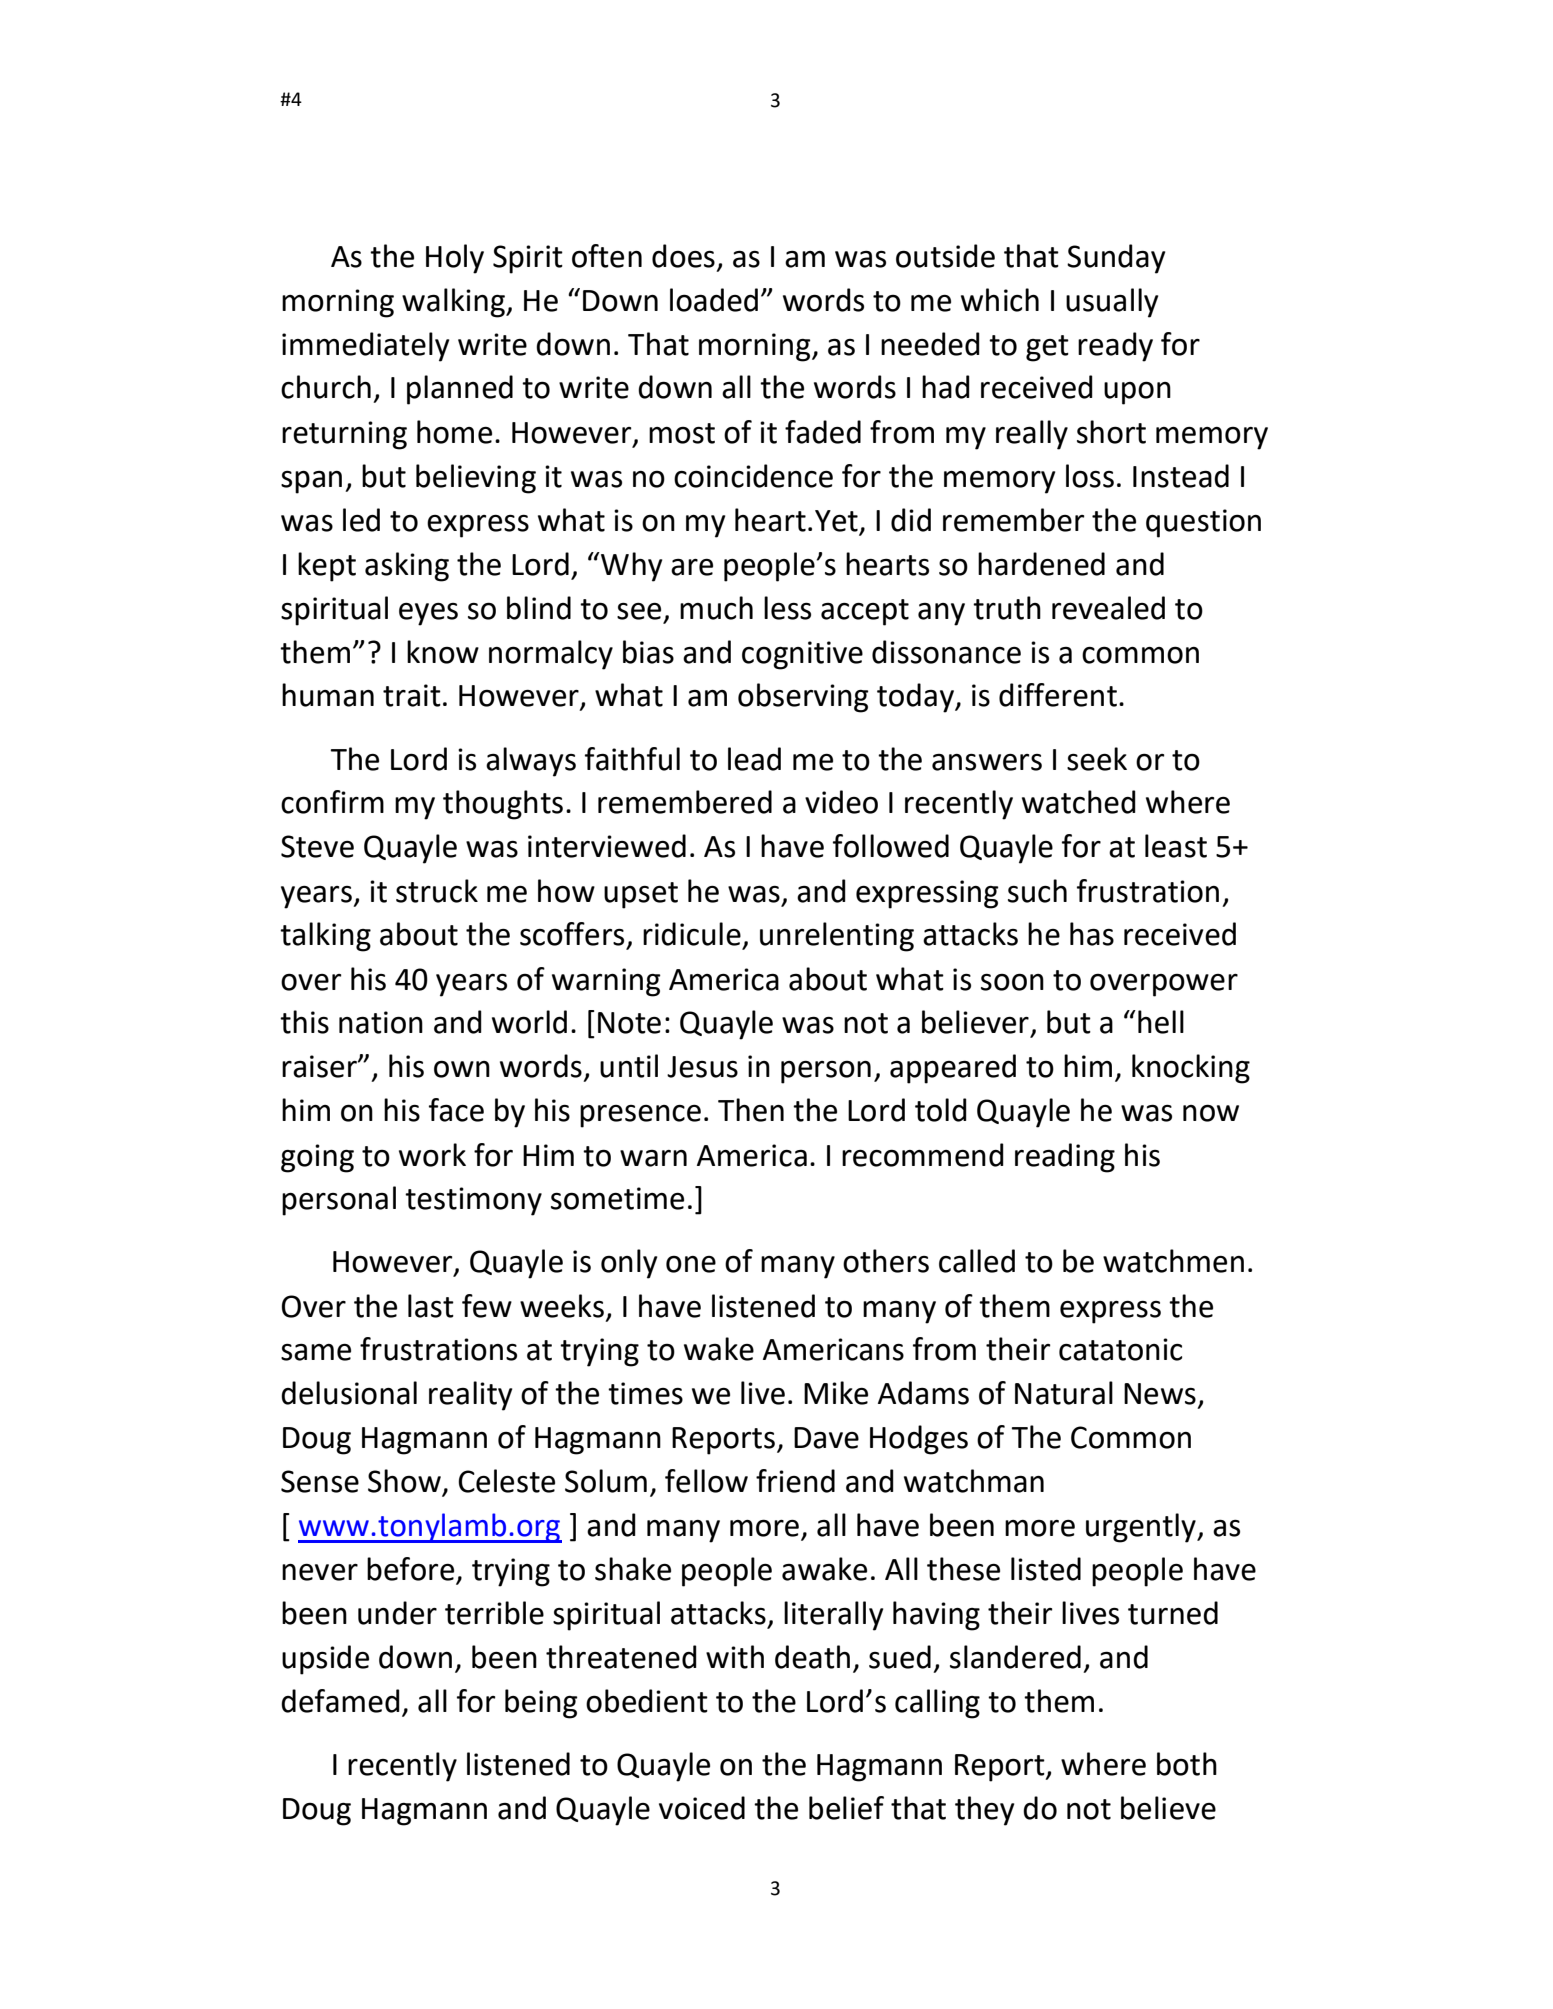 This page has width=1553, height=2009. What do you see at coordinates (1112, 303) in the page?
I see `usually` at bounding box center [1112, 303].
